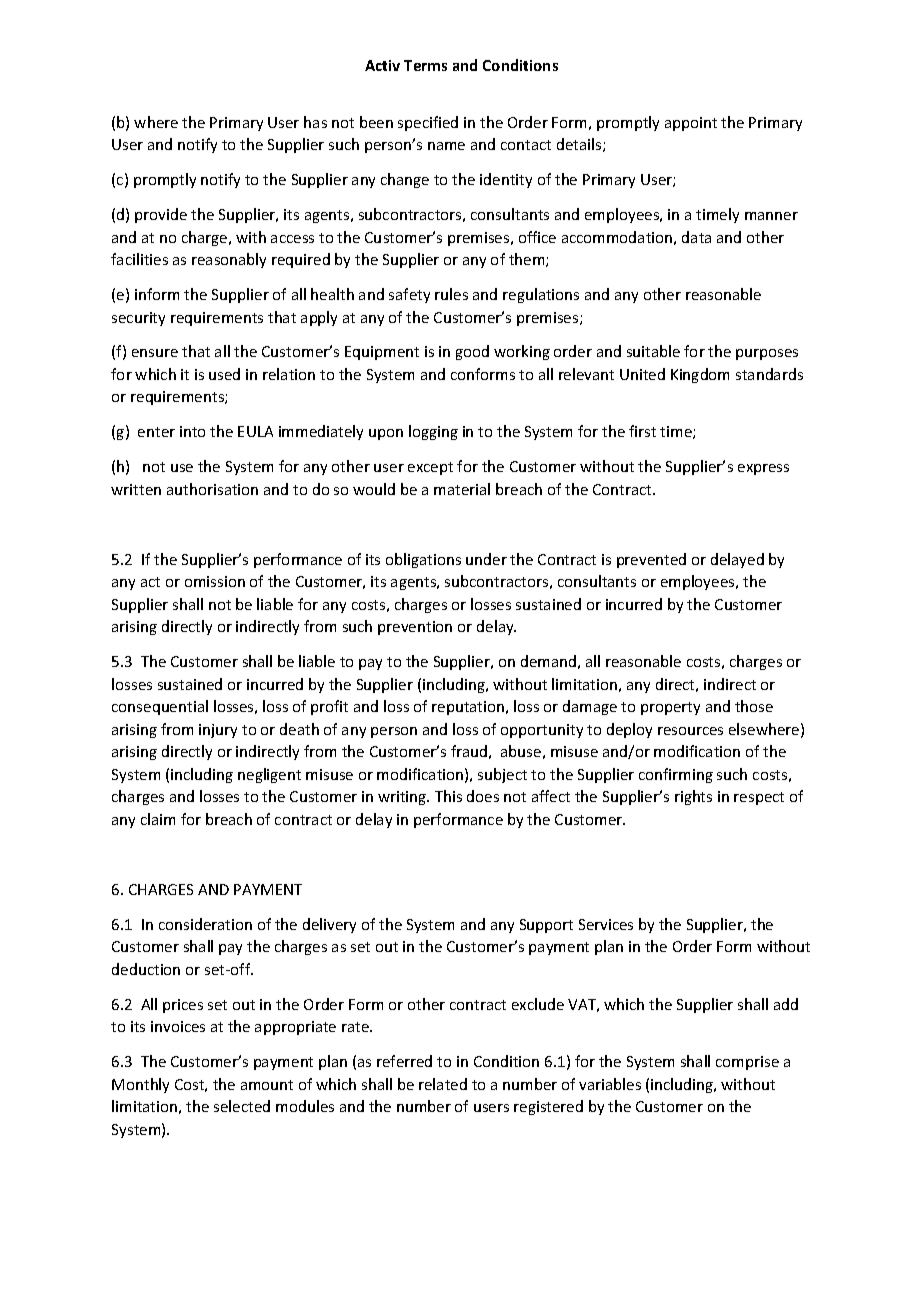 The image size is (924, 1308). Describe the element at coordinates (218, 731) in the page. I see `injury` at that location.
